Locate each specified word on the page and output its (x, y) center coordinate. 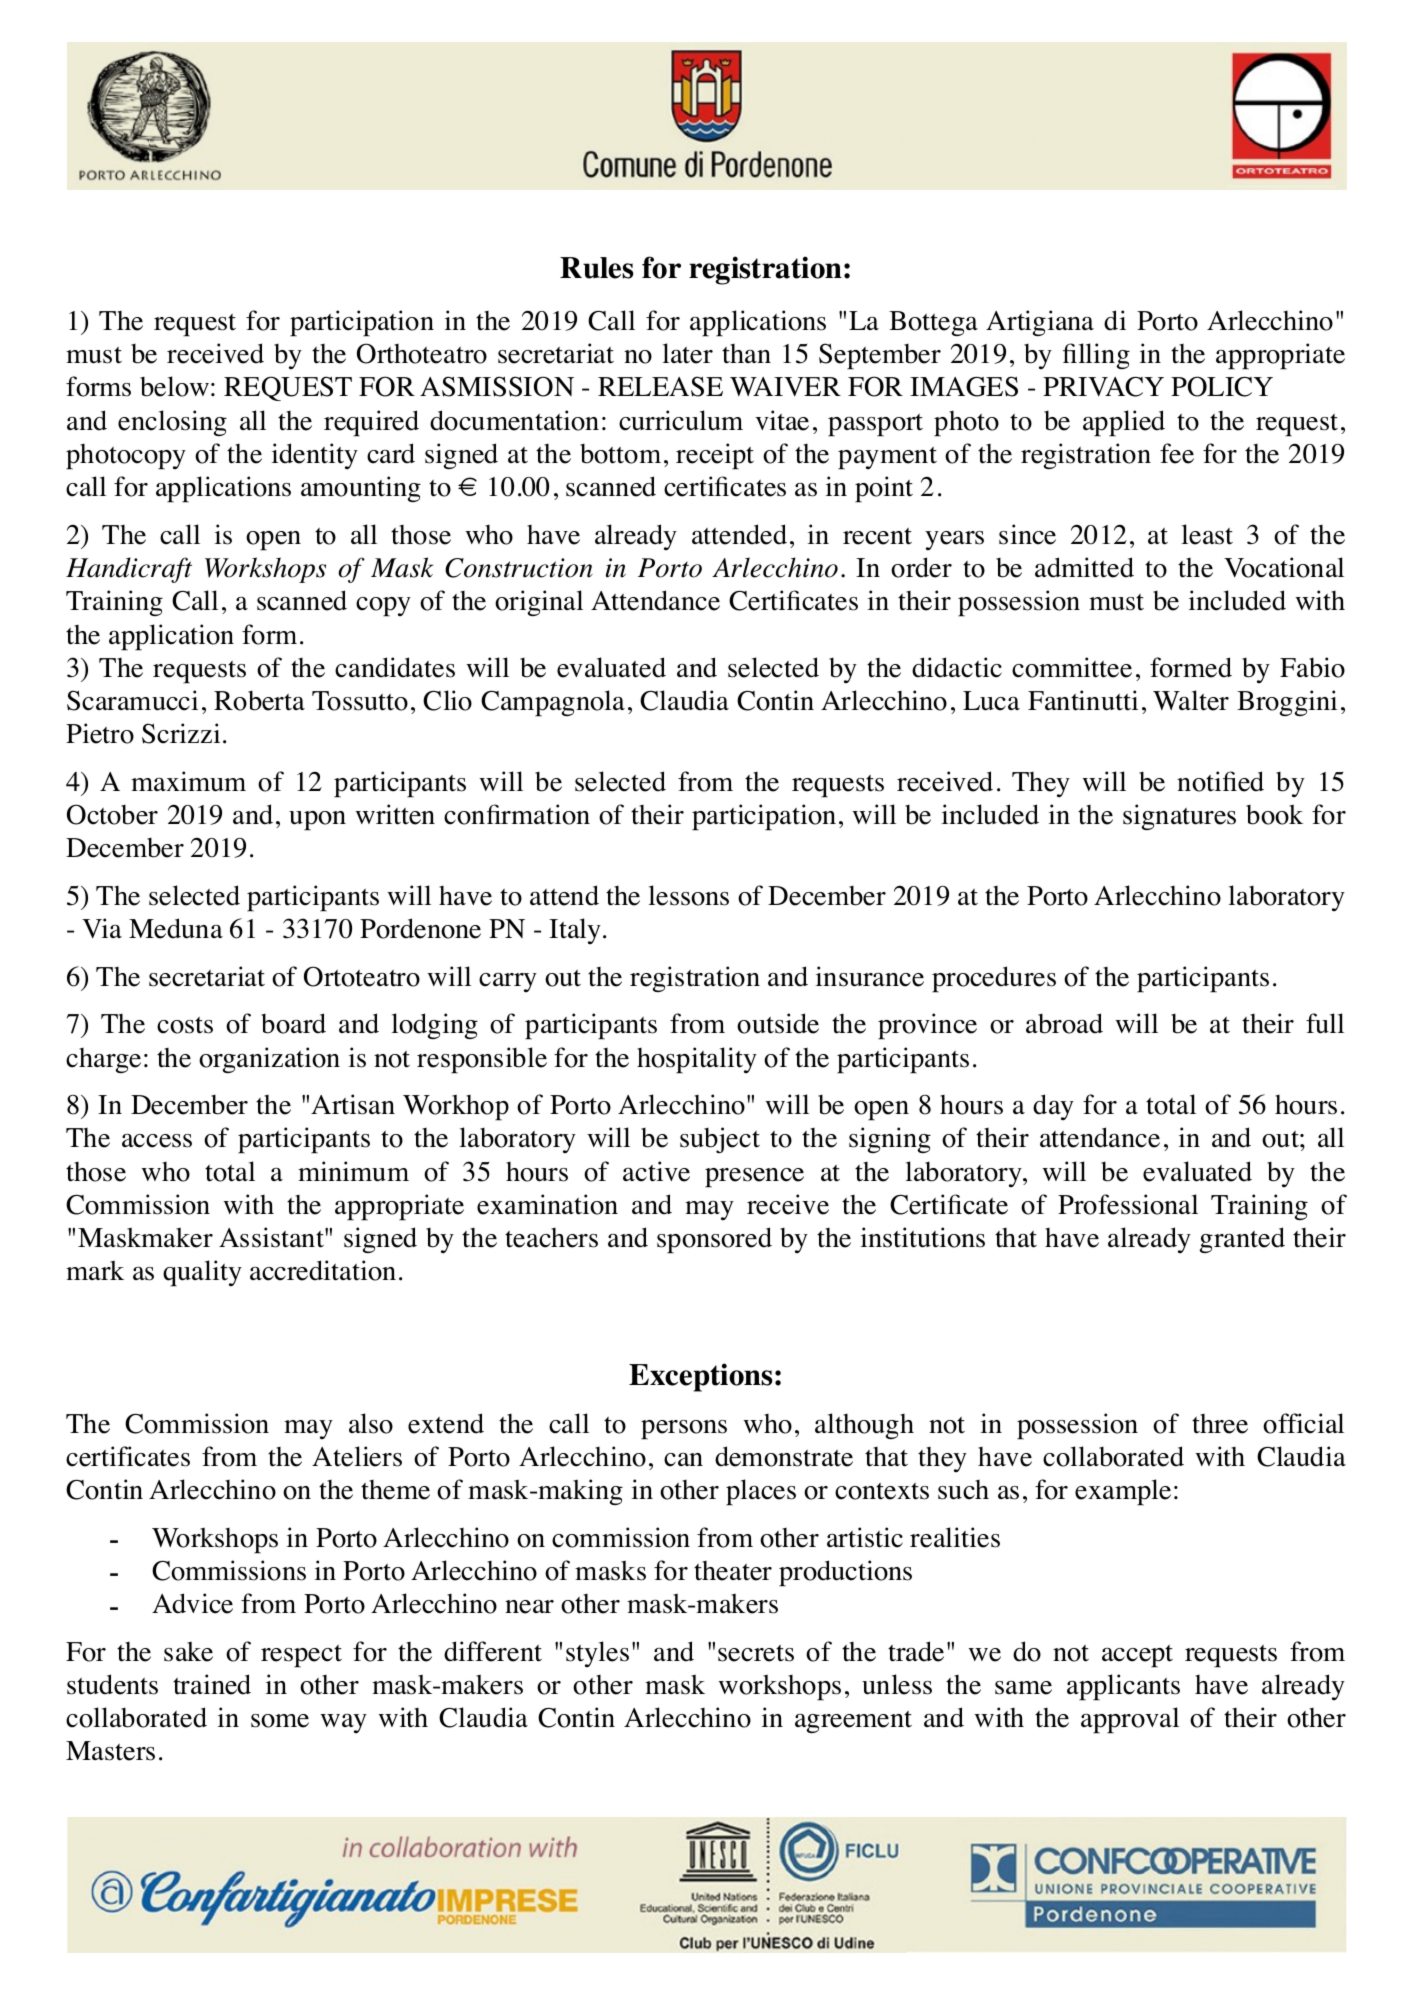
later (688, 353)
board (293, 1023)
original (539, 603)
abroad (1064, 1023)
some (280, 1721)
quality (202, 1273)
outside (778, 1023)
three (1220, 1424)
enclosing (172, 423)
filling (1096, 356)
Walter (1191, 700)
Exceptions (702, 1377)
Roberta (259, 701)
